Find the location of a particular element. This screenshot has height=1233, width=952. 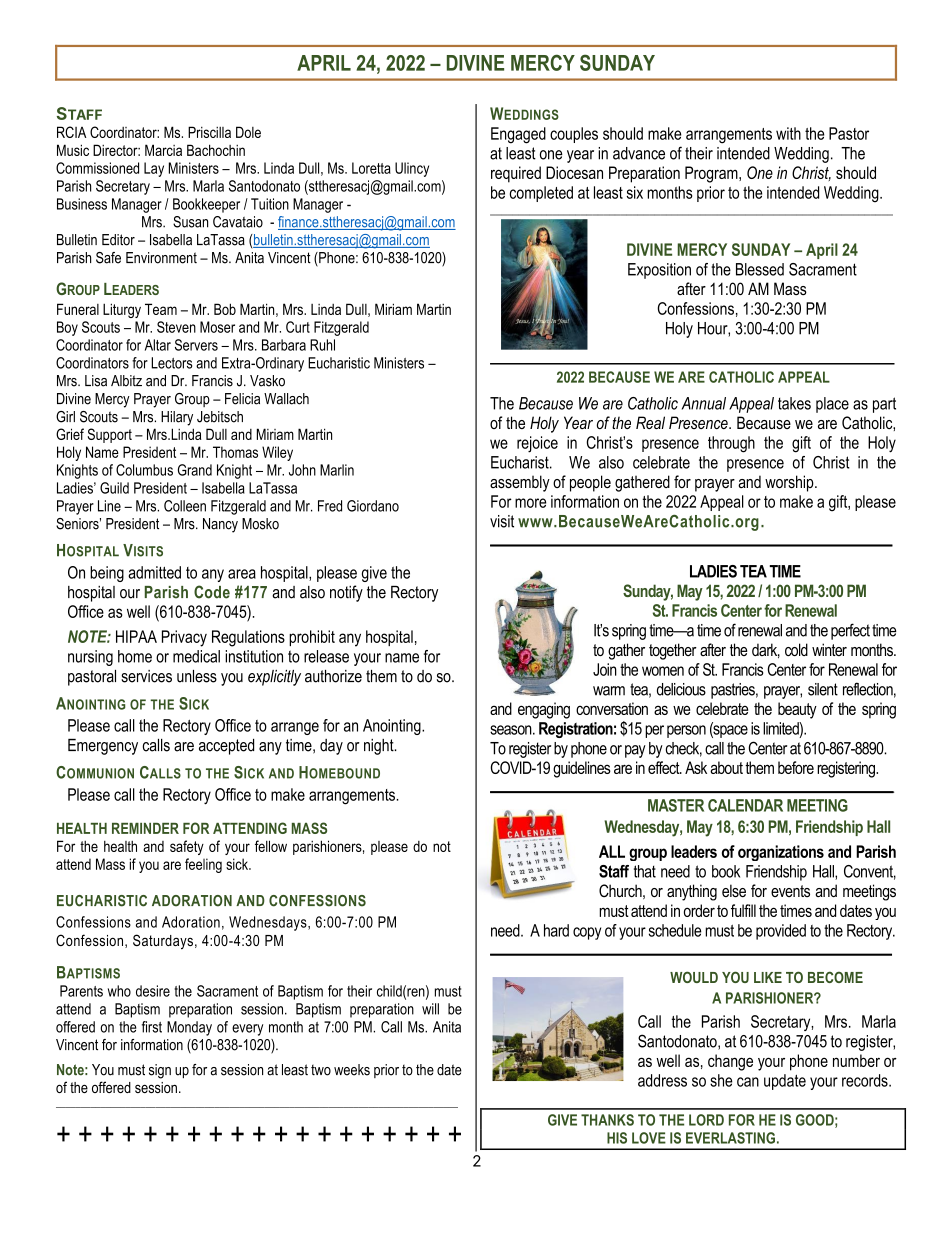

engaging is located at coordinates (544, 710).
